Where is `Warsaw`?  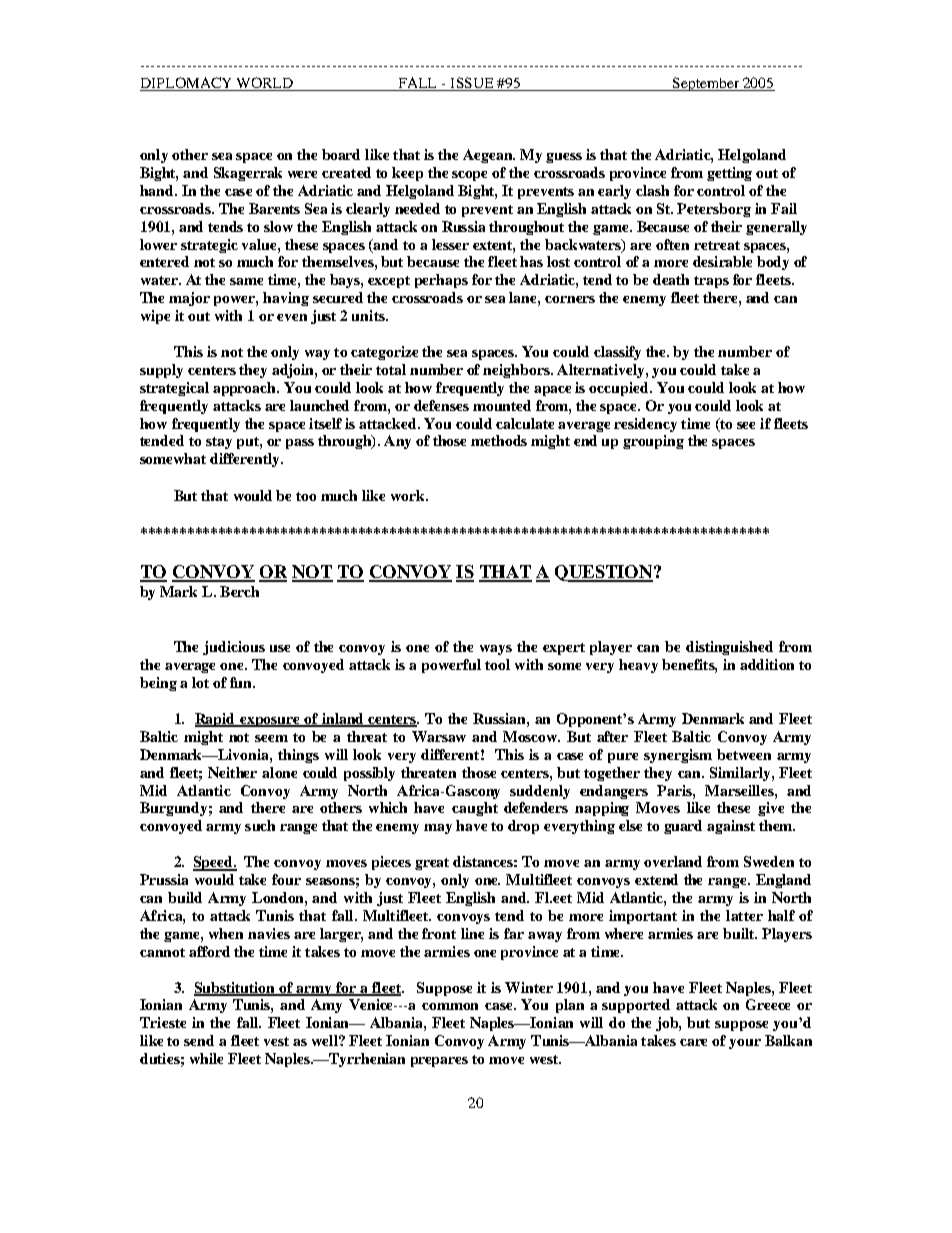
Warsaw is located at coordinates (439, 736).
